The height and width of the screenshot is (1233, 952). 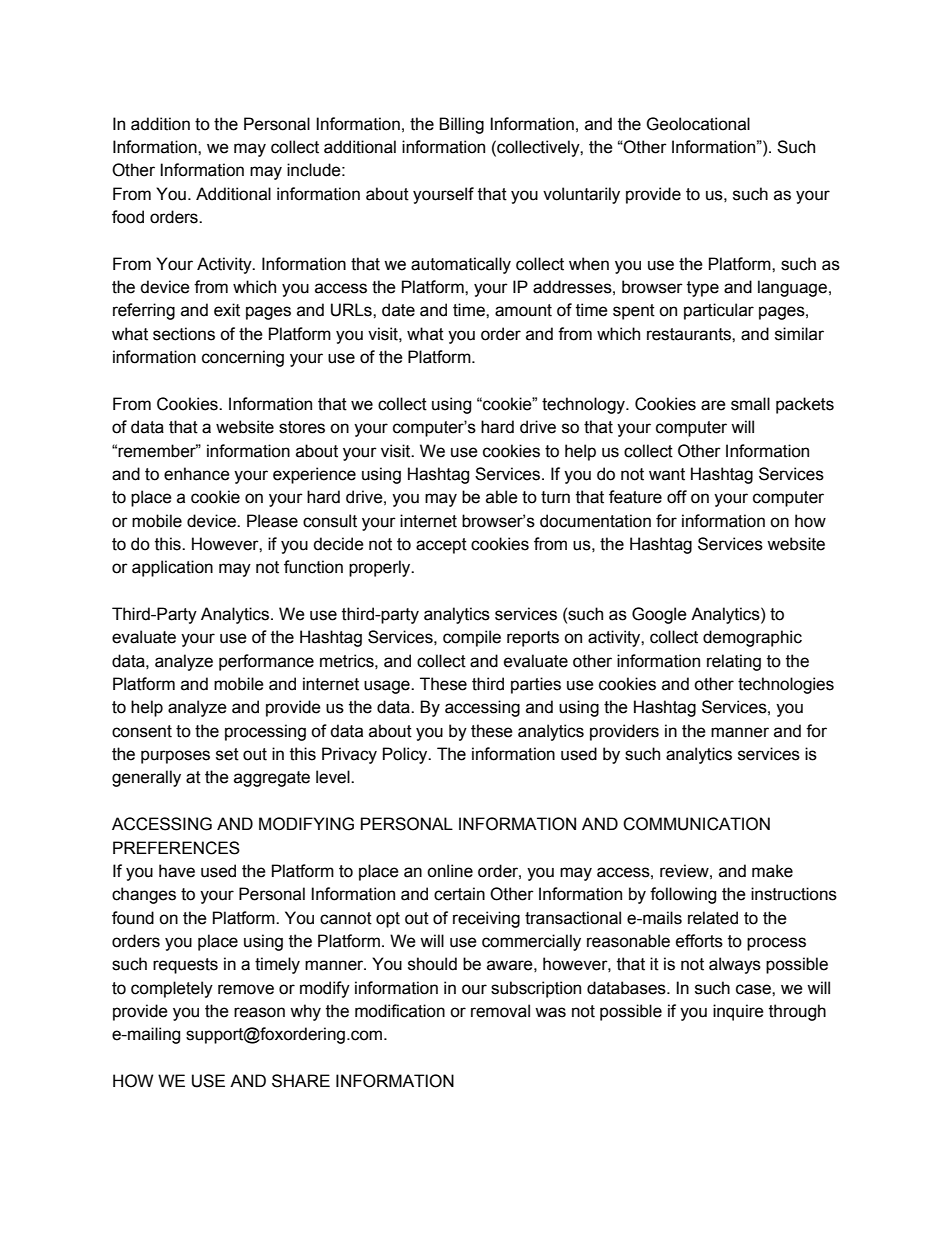 I want to click on online, so click(x=450, y=871).
